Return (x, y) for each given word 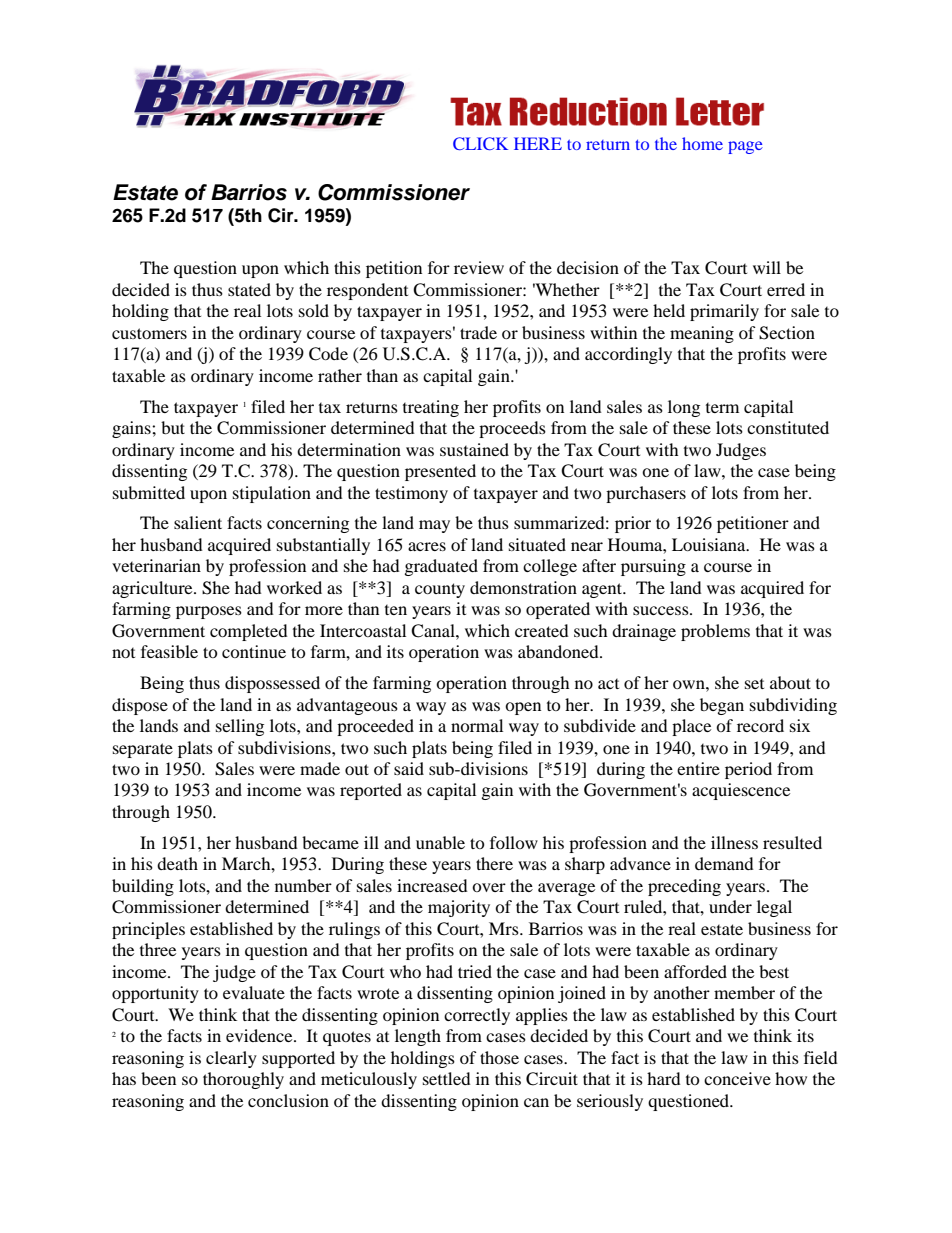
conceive (737, 1078)
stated (249, 289)
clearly (231, 1059)
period (748, 770)
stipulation (272, 494)
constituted (788, 427)
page (745, 147)
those (499, 1057)
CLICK (480, 143)
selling (240, 727)
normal (477, 725)
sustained (474, 449)
